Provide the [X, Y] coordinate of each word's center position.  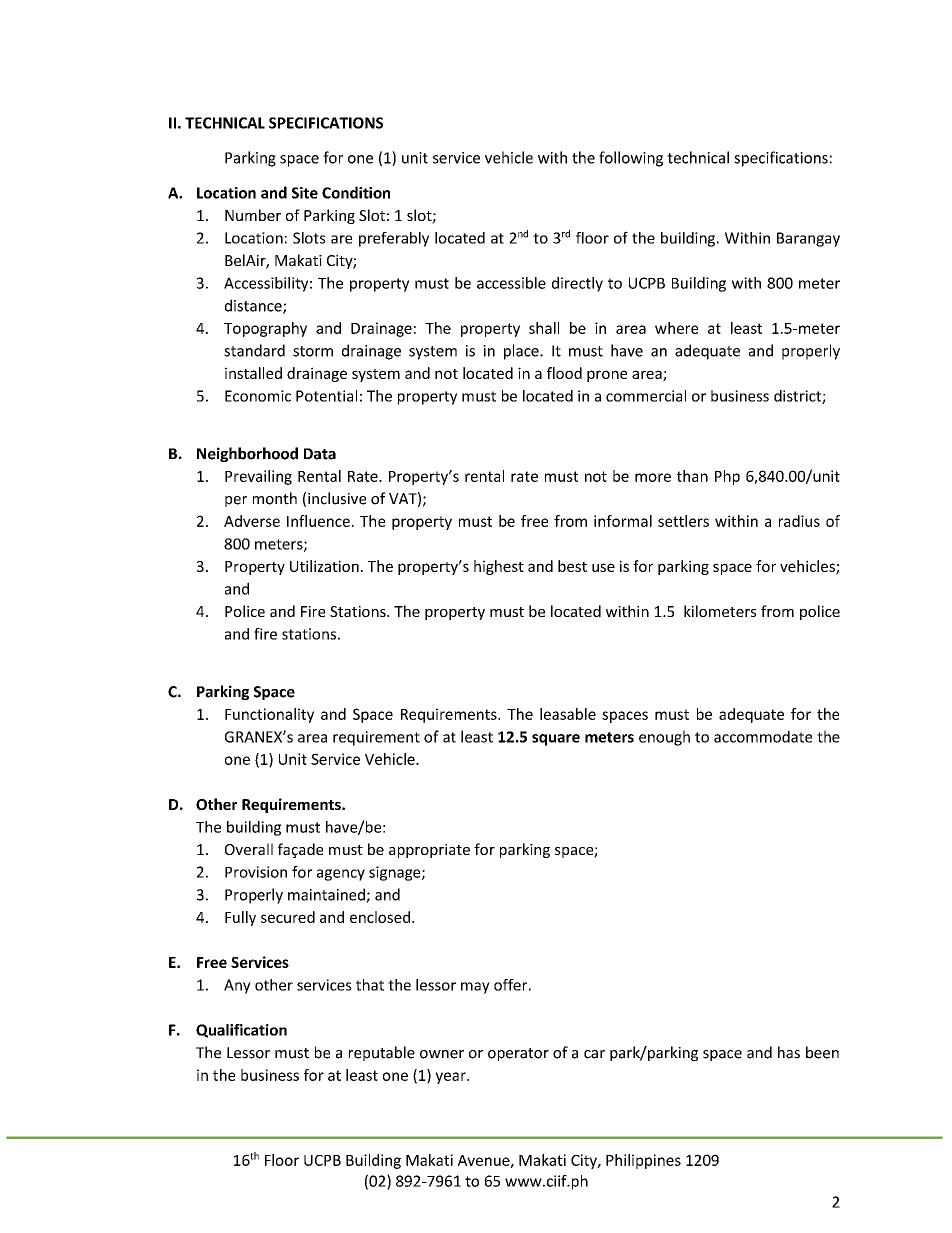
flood [564, 373]
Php [727, 477]
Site [305, 193]
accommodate [763, 736]
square [556, 740]
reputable [382, 1053]
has [789, 1052]
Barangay [808, 239]
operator [518, 1054]
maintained [327, 895]
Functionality [269, 715]
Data [320, 454]
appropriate [429, 851]
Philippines [643, 1161]
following [631, 159]
